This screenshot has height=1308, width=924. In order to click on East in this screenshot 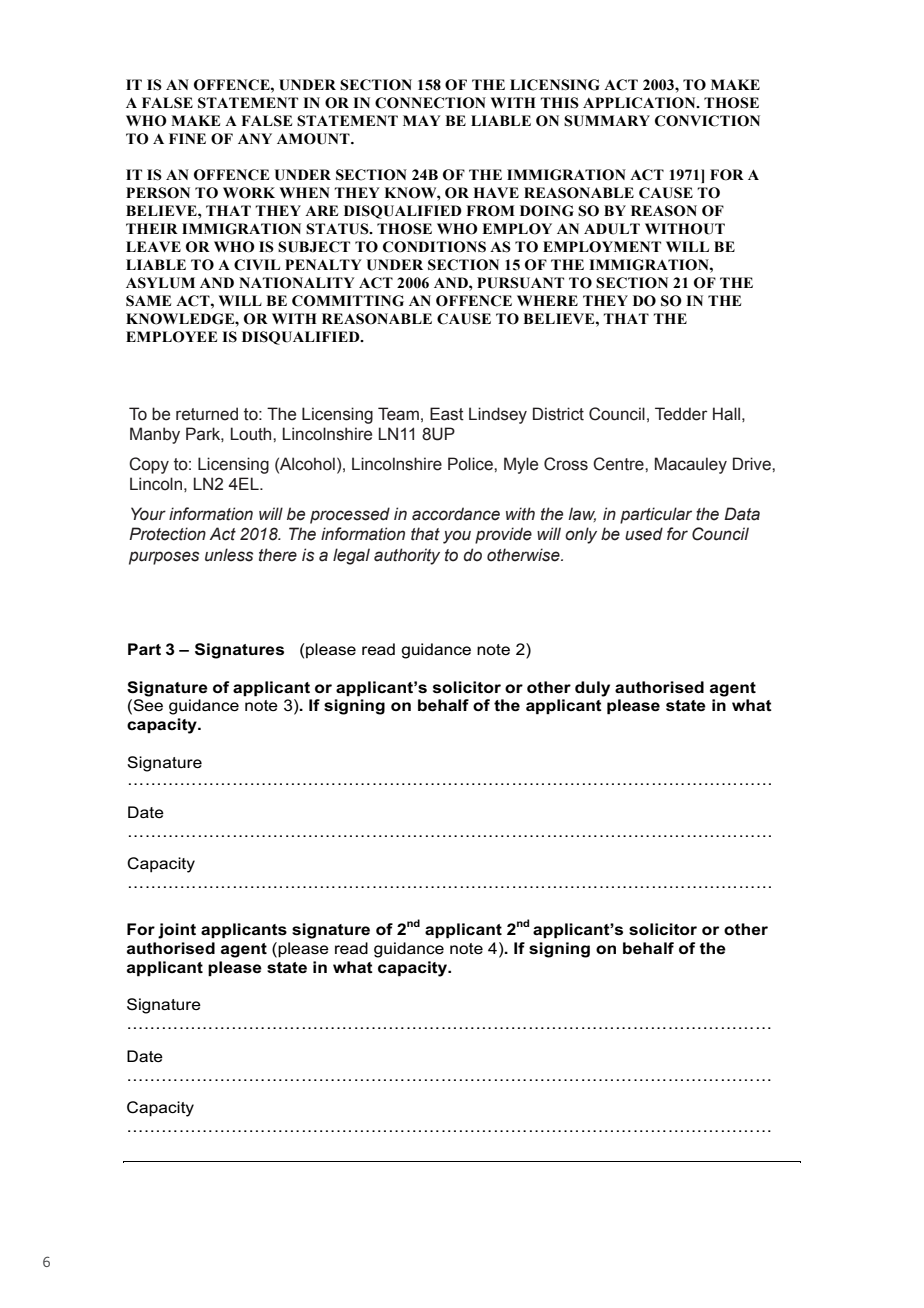, I will do `click(447, 414)`.
